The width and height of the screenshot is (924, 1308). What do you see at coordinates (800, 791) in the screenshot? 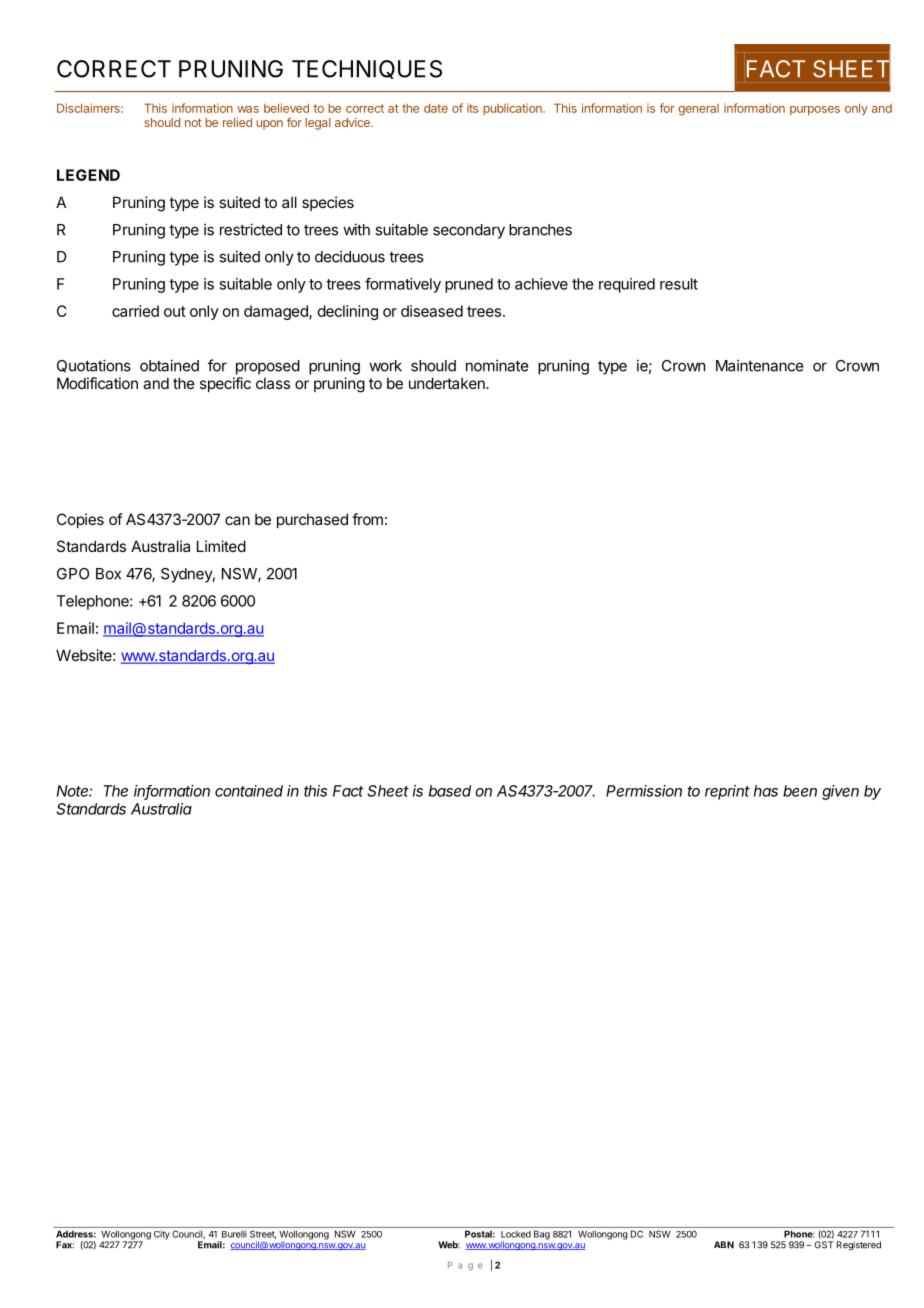
I see `been` at bounding box center [800, 791].
